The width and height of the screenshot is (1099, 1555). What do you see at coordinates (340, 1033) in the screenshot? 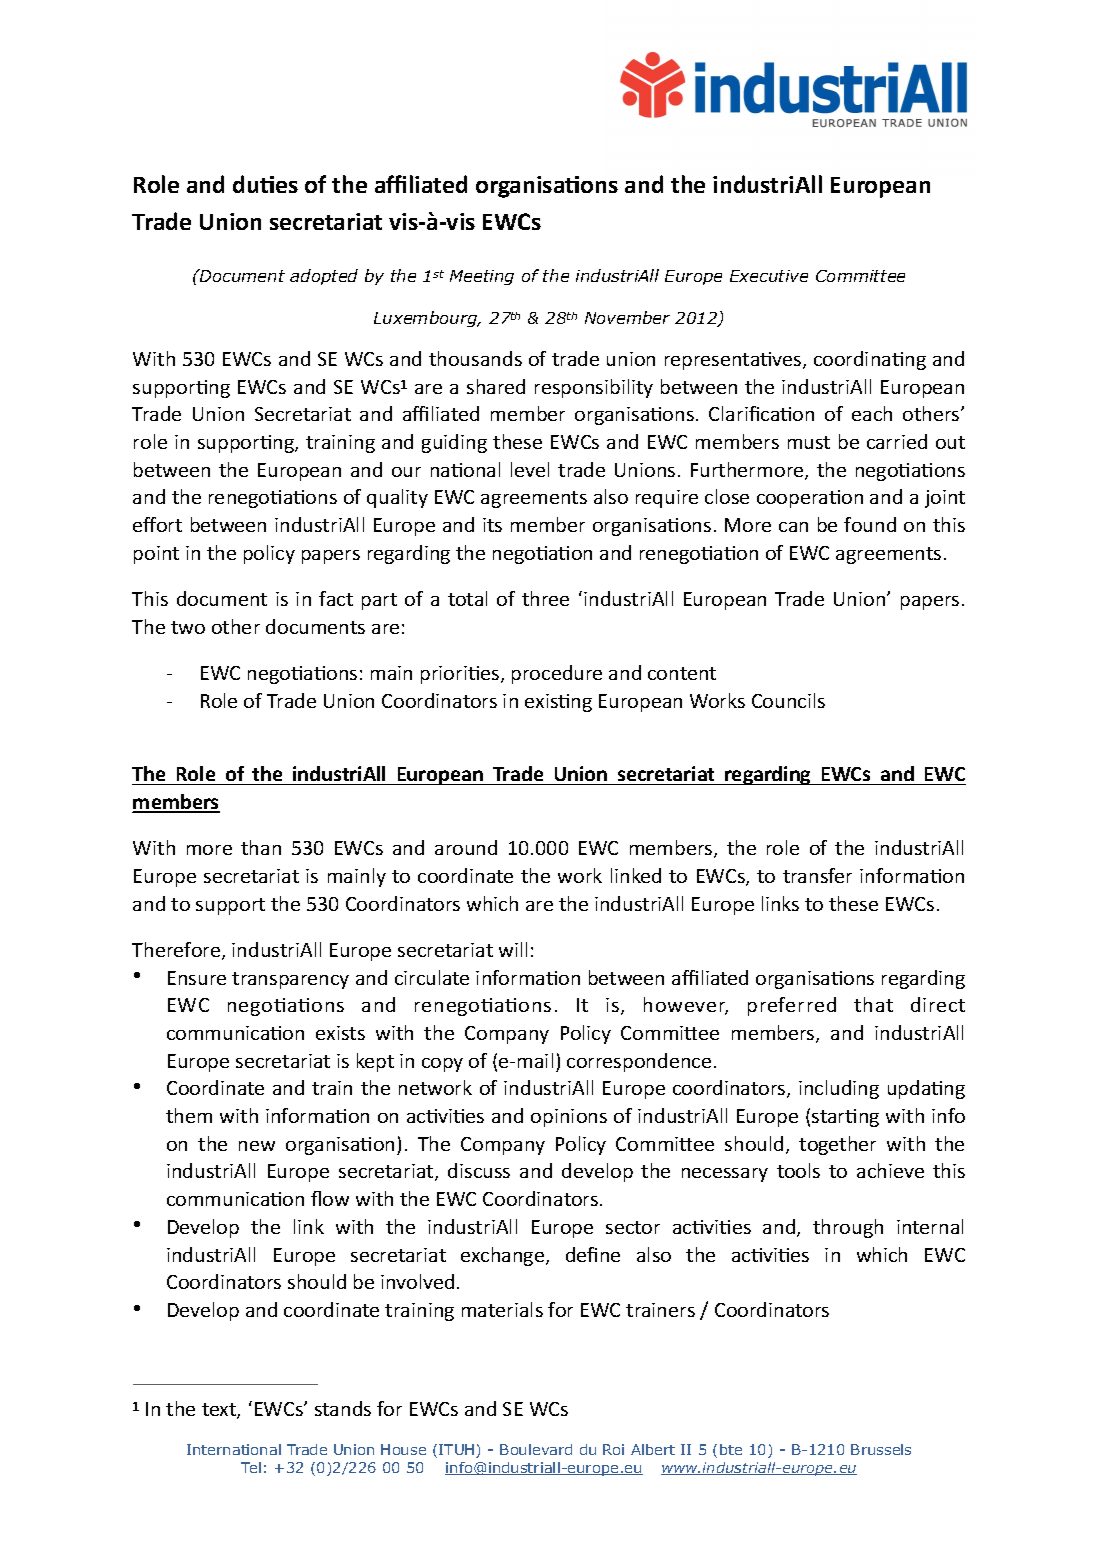
I see `exists` at bounding box center [340, 1033].
